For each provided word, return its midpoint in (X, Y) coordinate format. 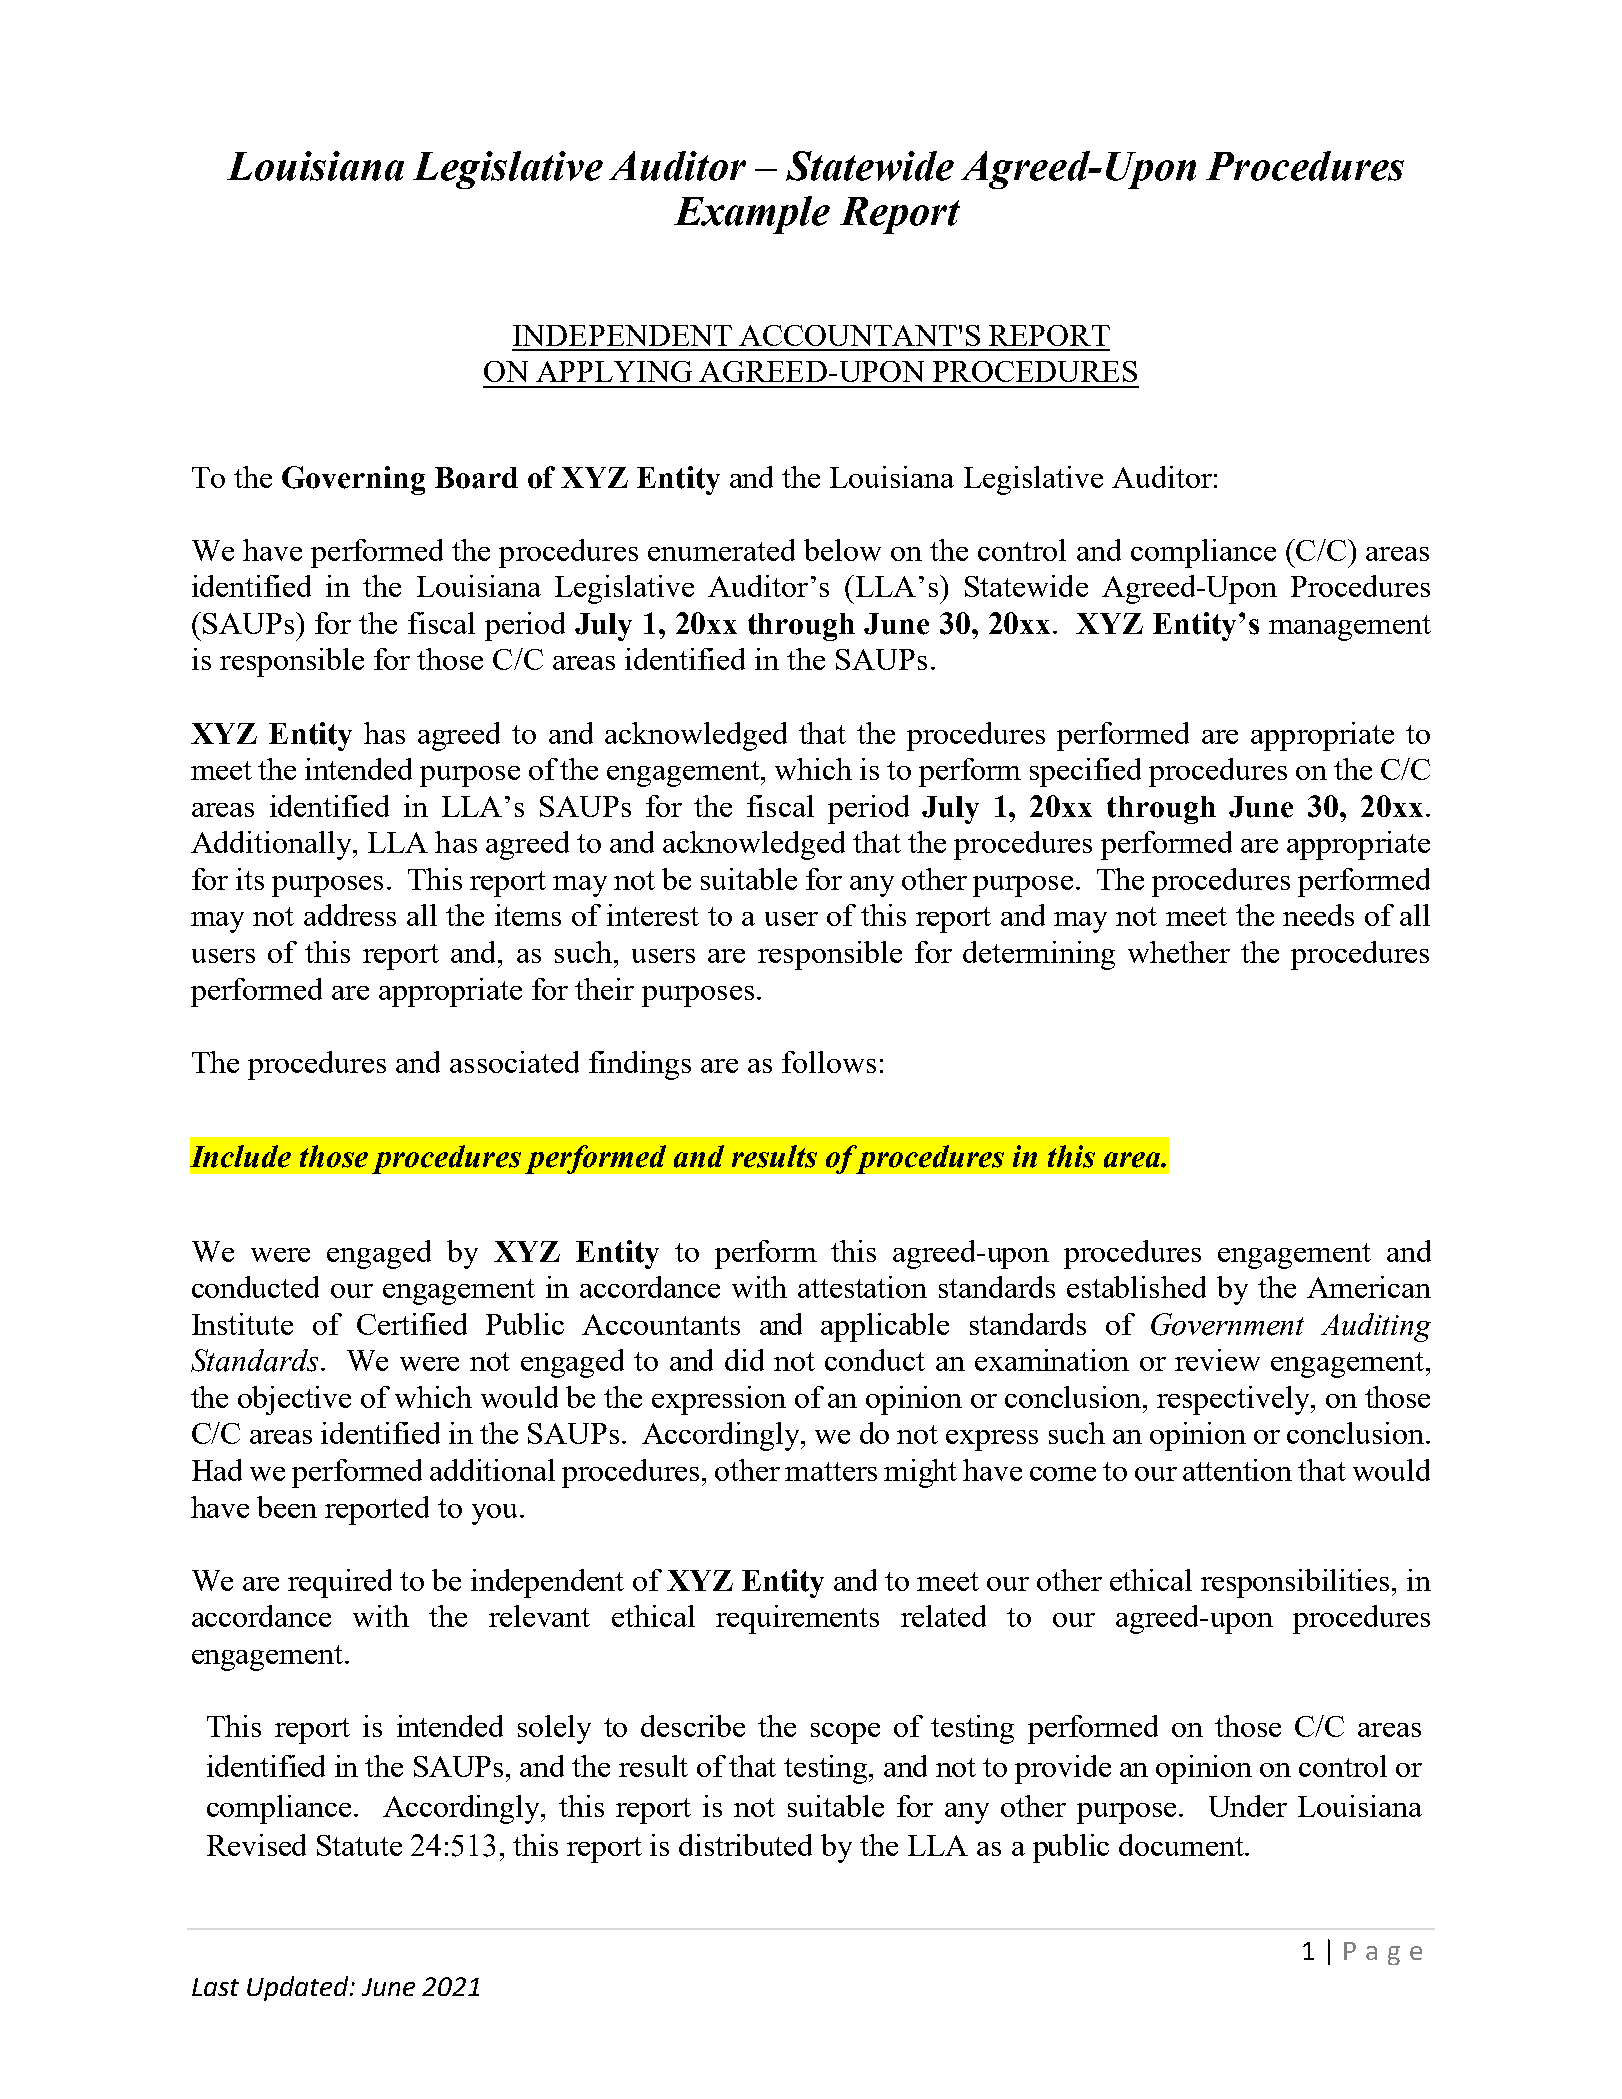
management (1350, 628)
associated (514, 1062)
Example (752, 215)
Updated (299, 1988)
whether (1179, 952)
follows (829, 1062)
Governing (353, 480)
